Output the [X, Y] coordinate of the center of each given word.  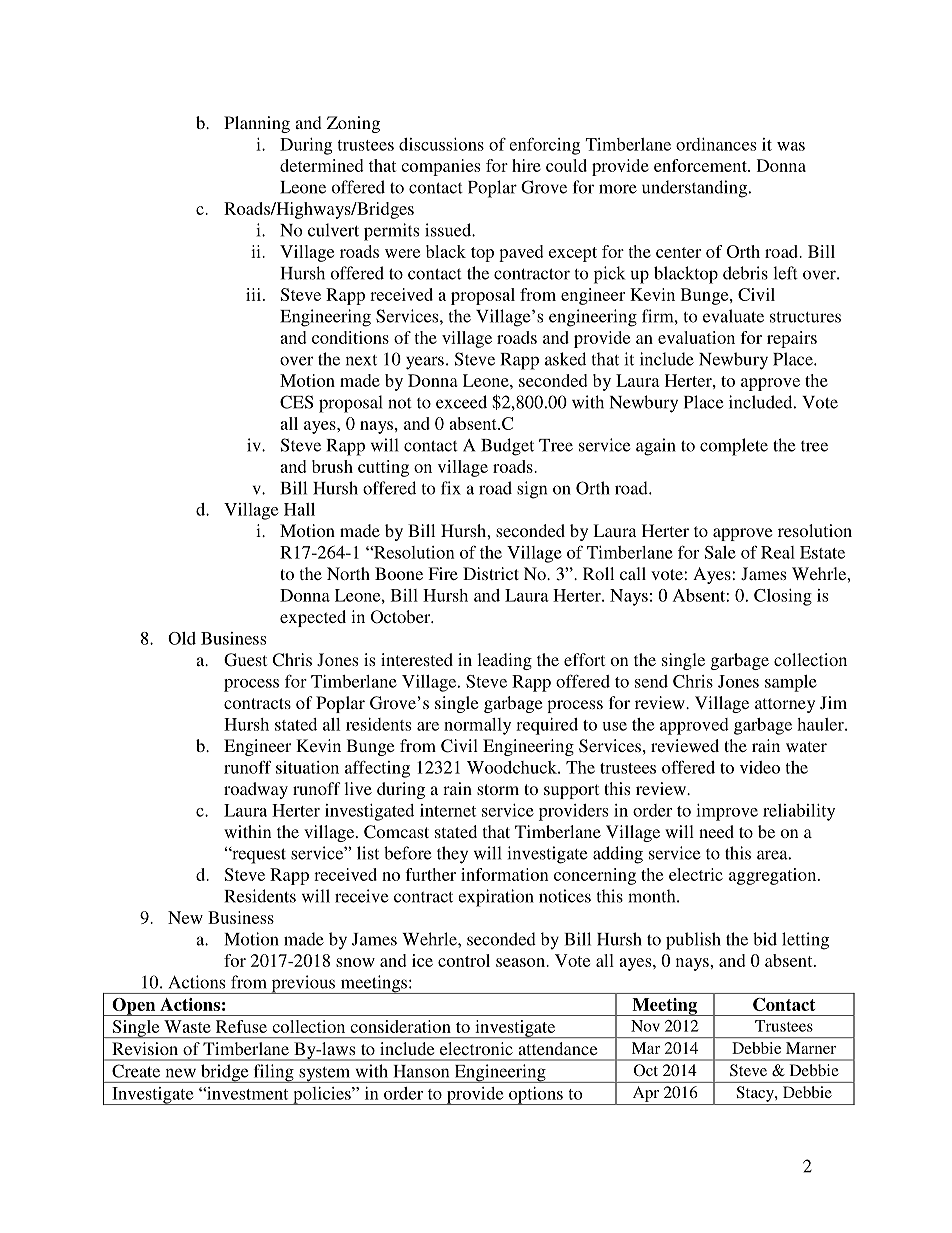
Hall [299, 509]
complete [734, 447]
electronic [476, 1048]
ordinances [716, 144]
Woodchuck [513, 767]
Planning [257, 124]
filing [273, 1073]
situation [307, 767]
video [760, 767]
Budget [507, 447]
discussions [441, 144]
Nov [645, 1026]
